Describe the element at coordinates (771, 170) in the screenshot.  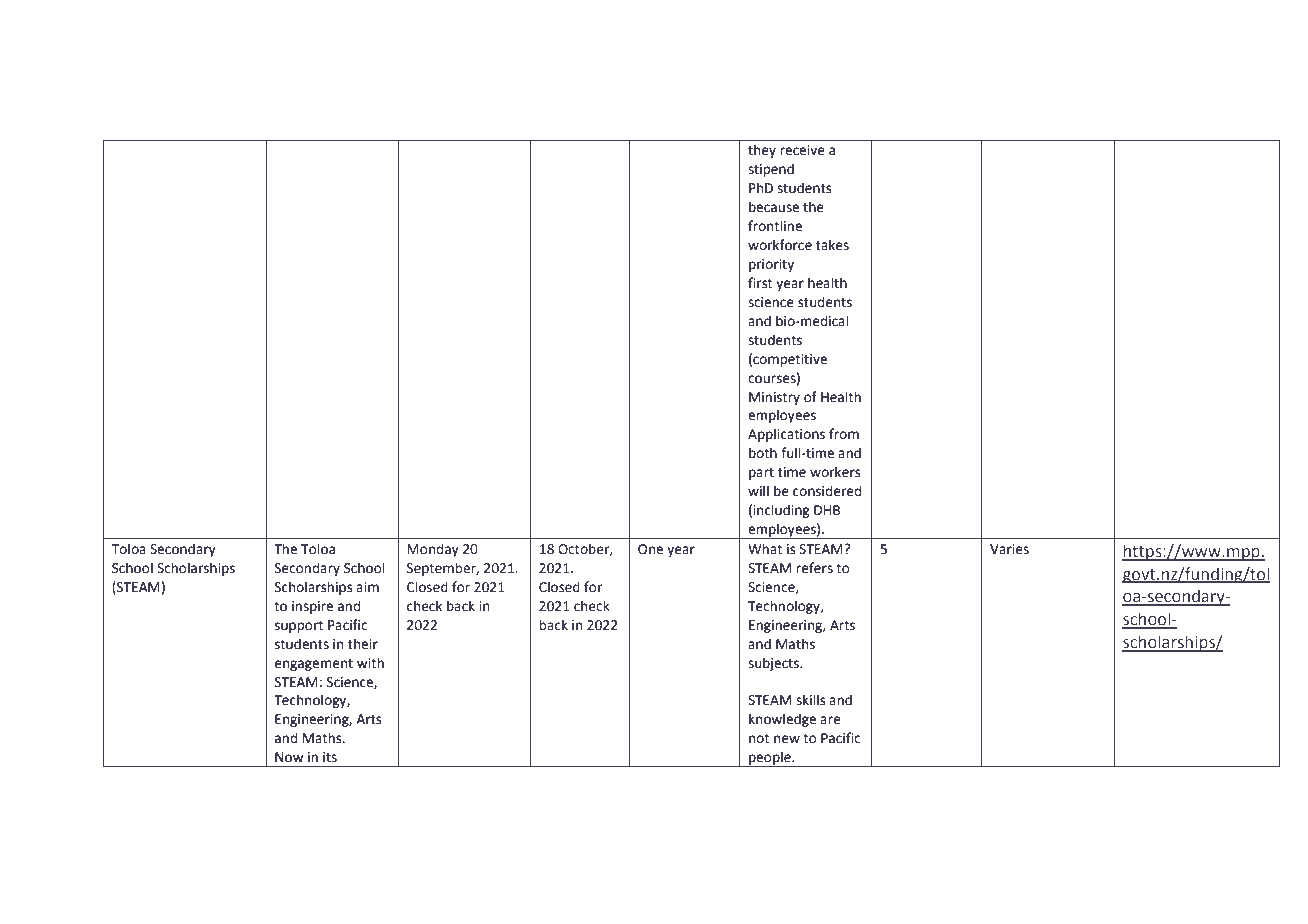
I see `stipend` at that location.
